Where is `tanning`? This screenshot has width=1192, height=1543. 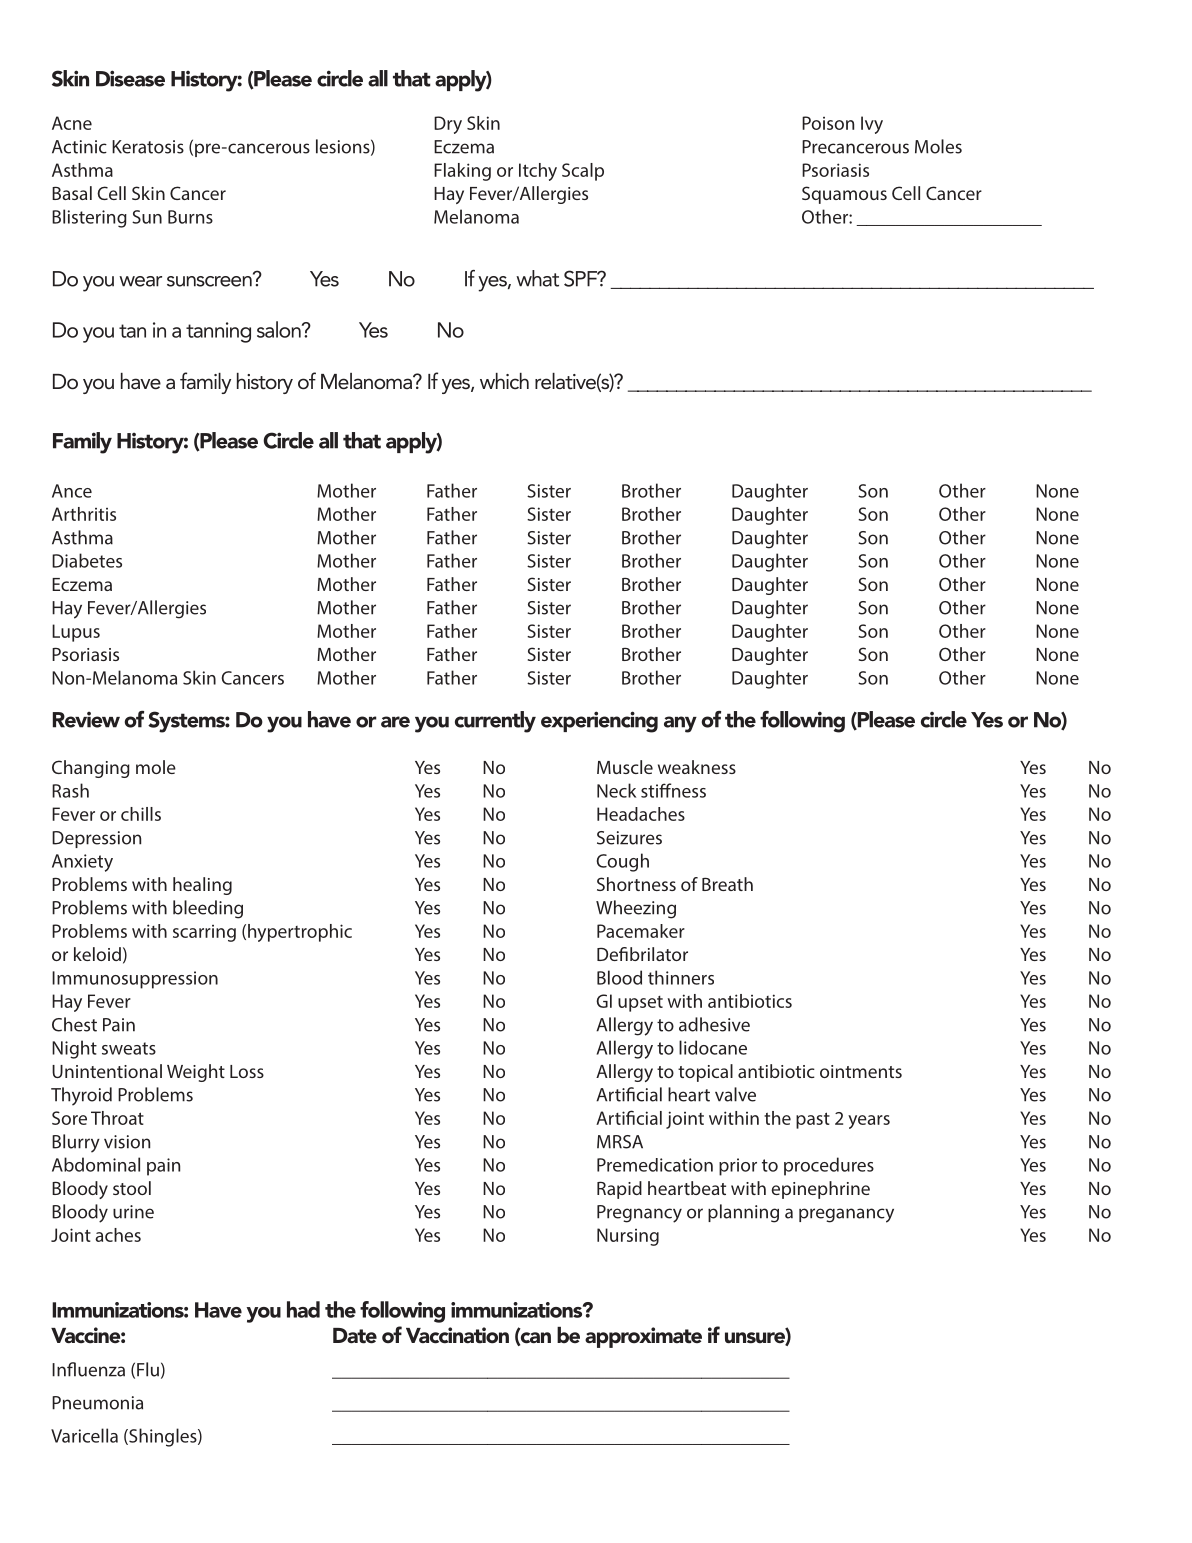 tanning is located at coordinates (218, 332).
